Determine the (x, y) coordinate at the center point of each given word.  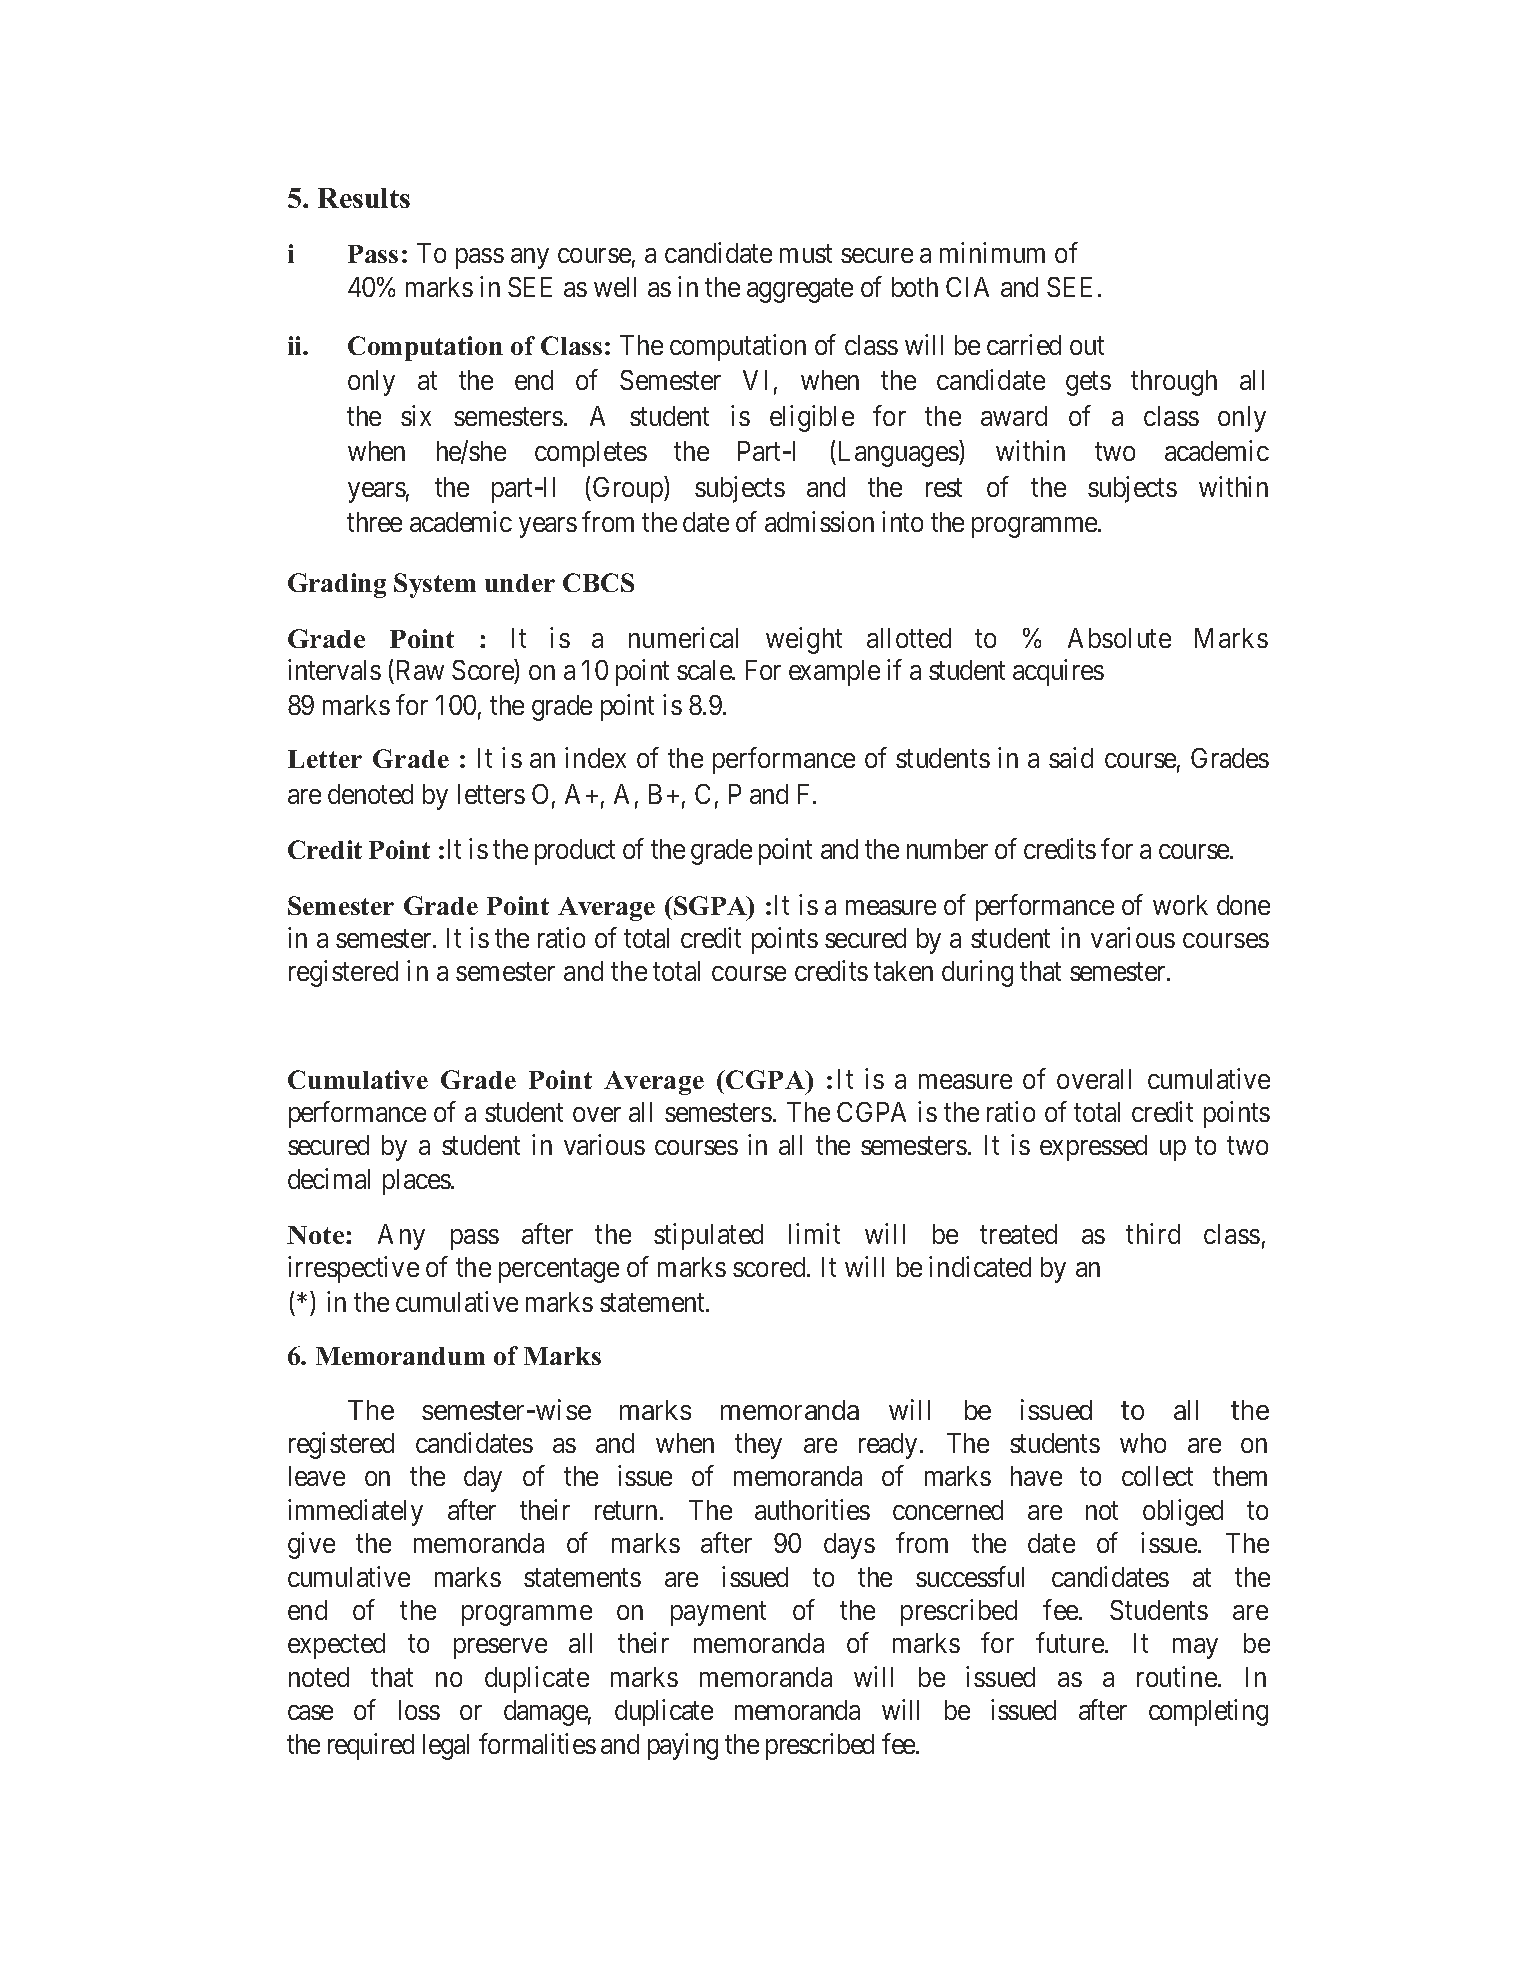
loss (419, 1710)
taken (903, 971)
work (1180, 905)
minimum (992, 252)
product (575, 852)
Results (364, 198)
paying (683, 1746)
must (806, 254)
